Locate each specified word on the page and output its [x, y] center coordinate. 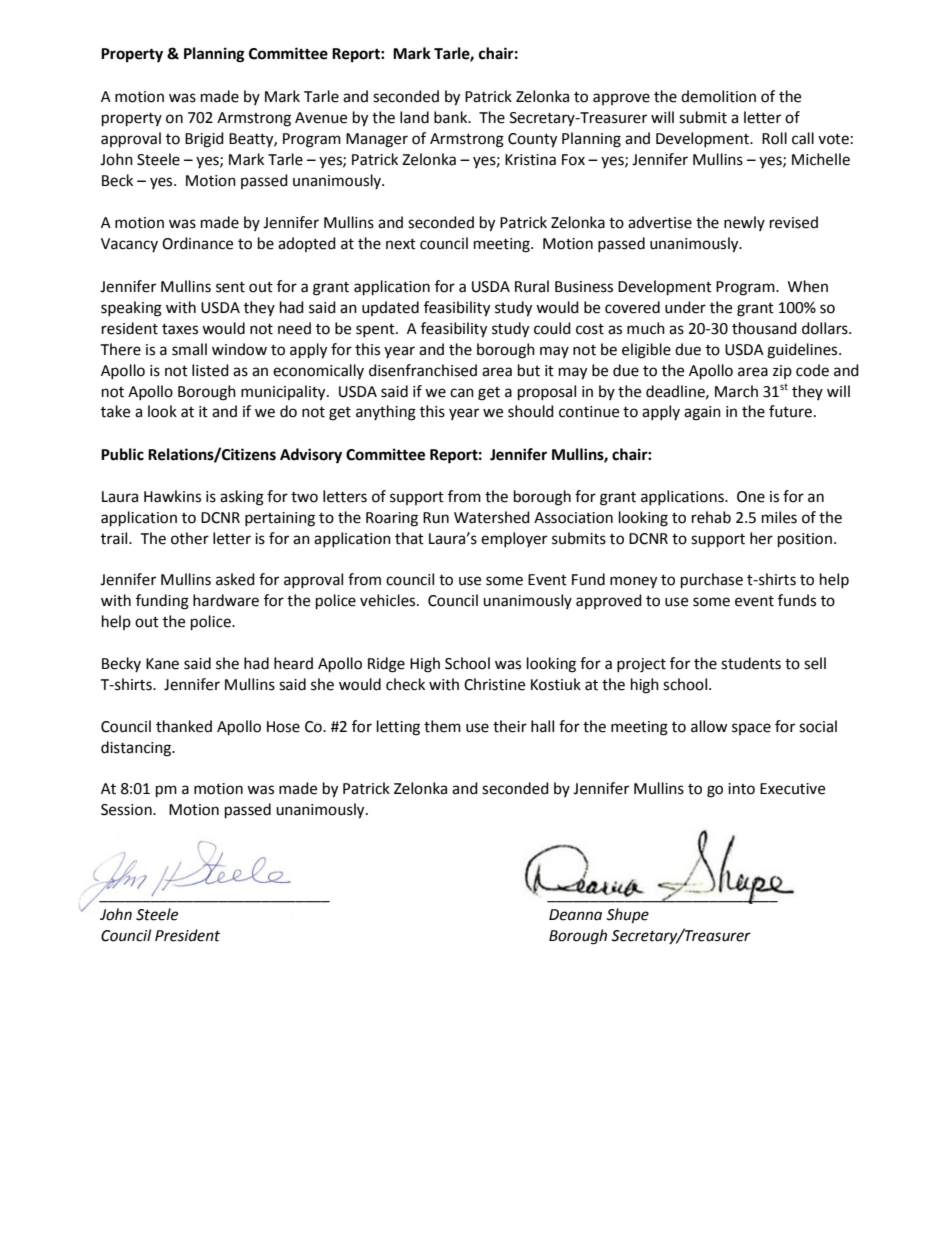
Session [127, 810]
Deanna [575, 915]
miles [779, 517]
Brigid [204, 140]
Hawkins [172, 496]
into [741, 789]
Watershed [492, 517]
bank [452, 117]
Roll [774, 138]
